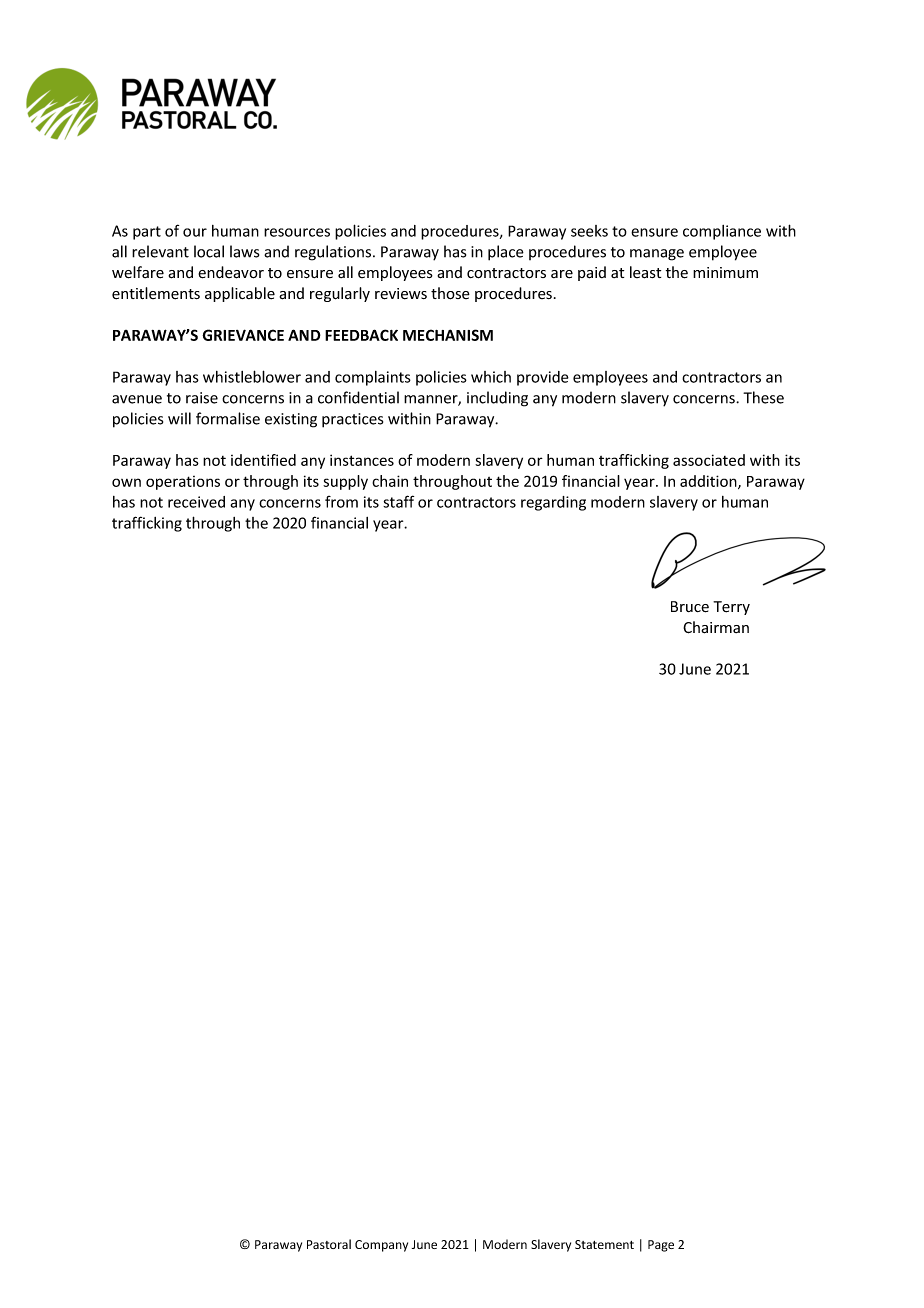 The width and height of the page is (924, 1308). I want to click on those, so click(450, 293).
